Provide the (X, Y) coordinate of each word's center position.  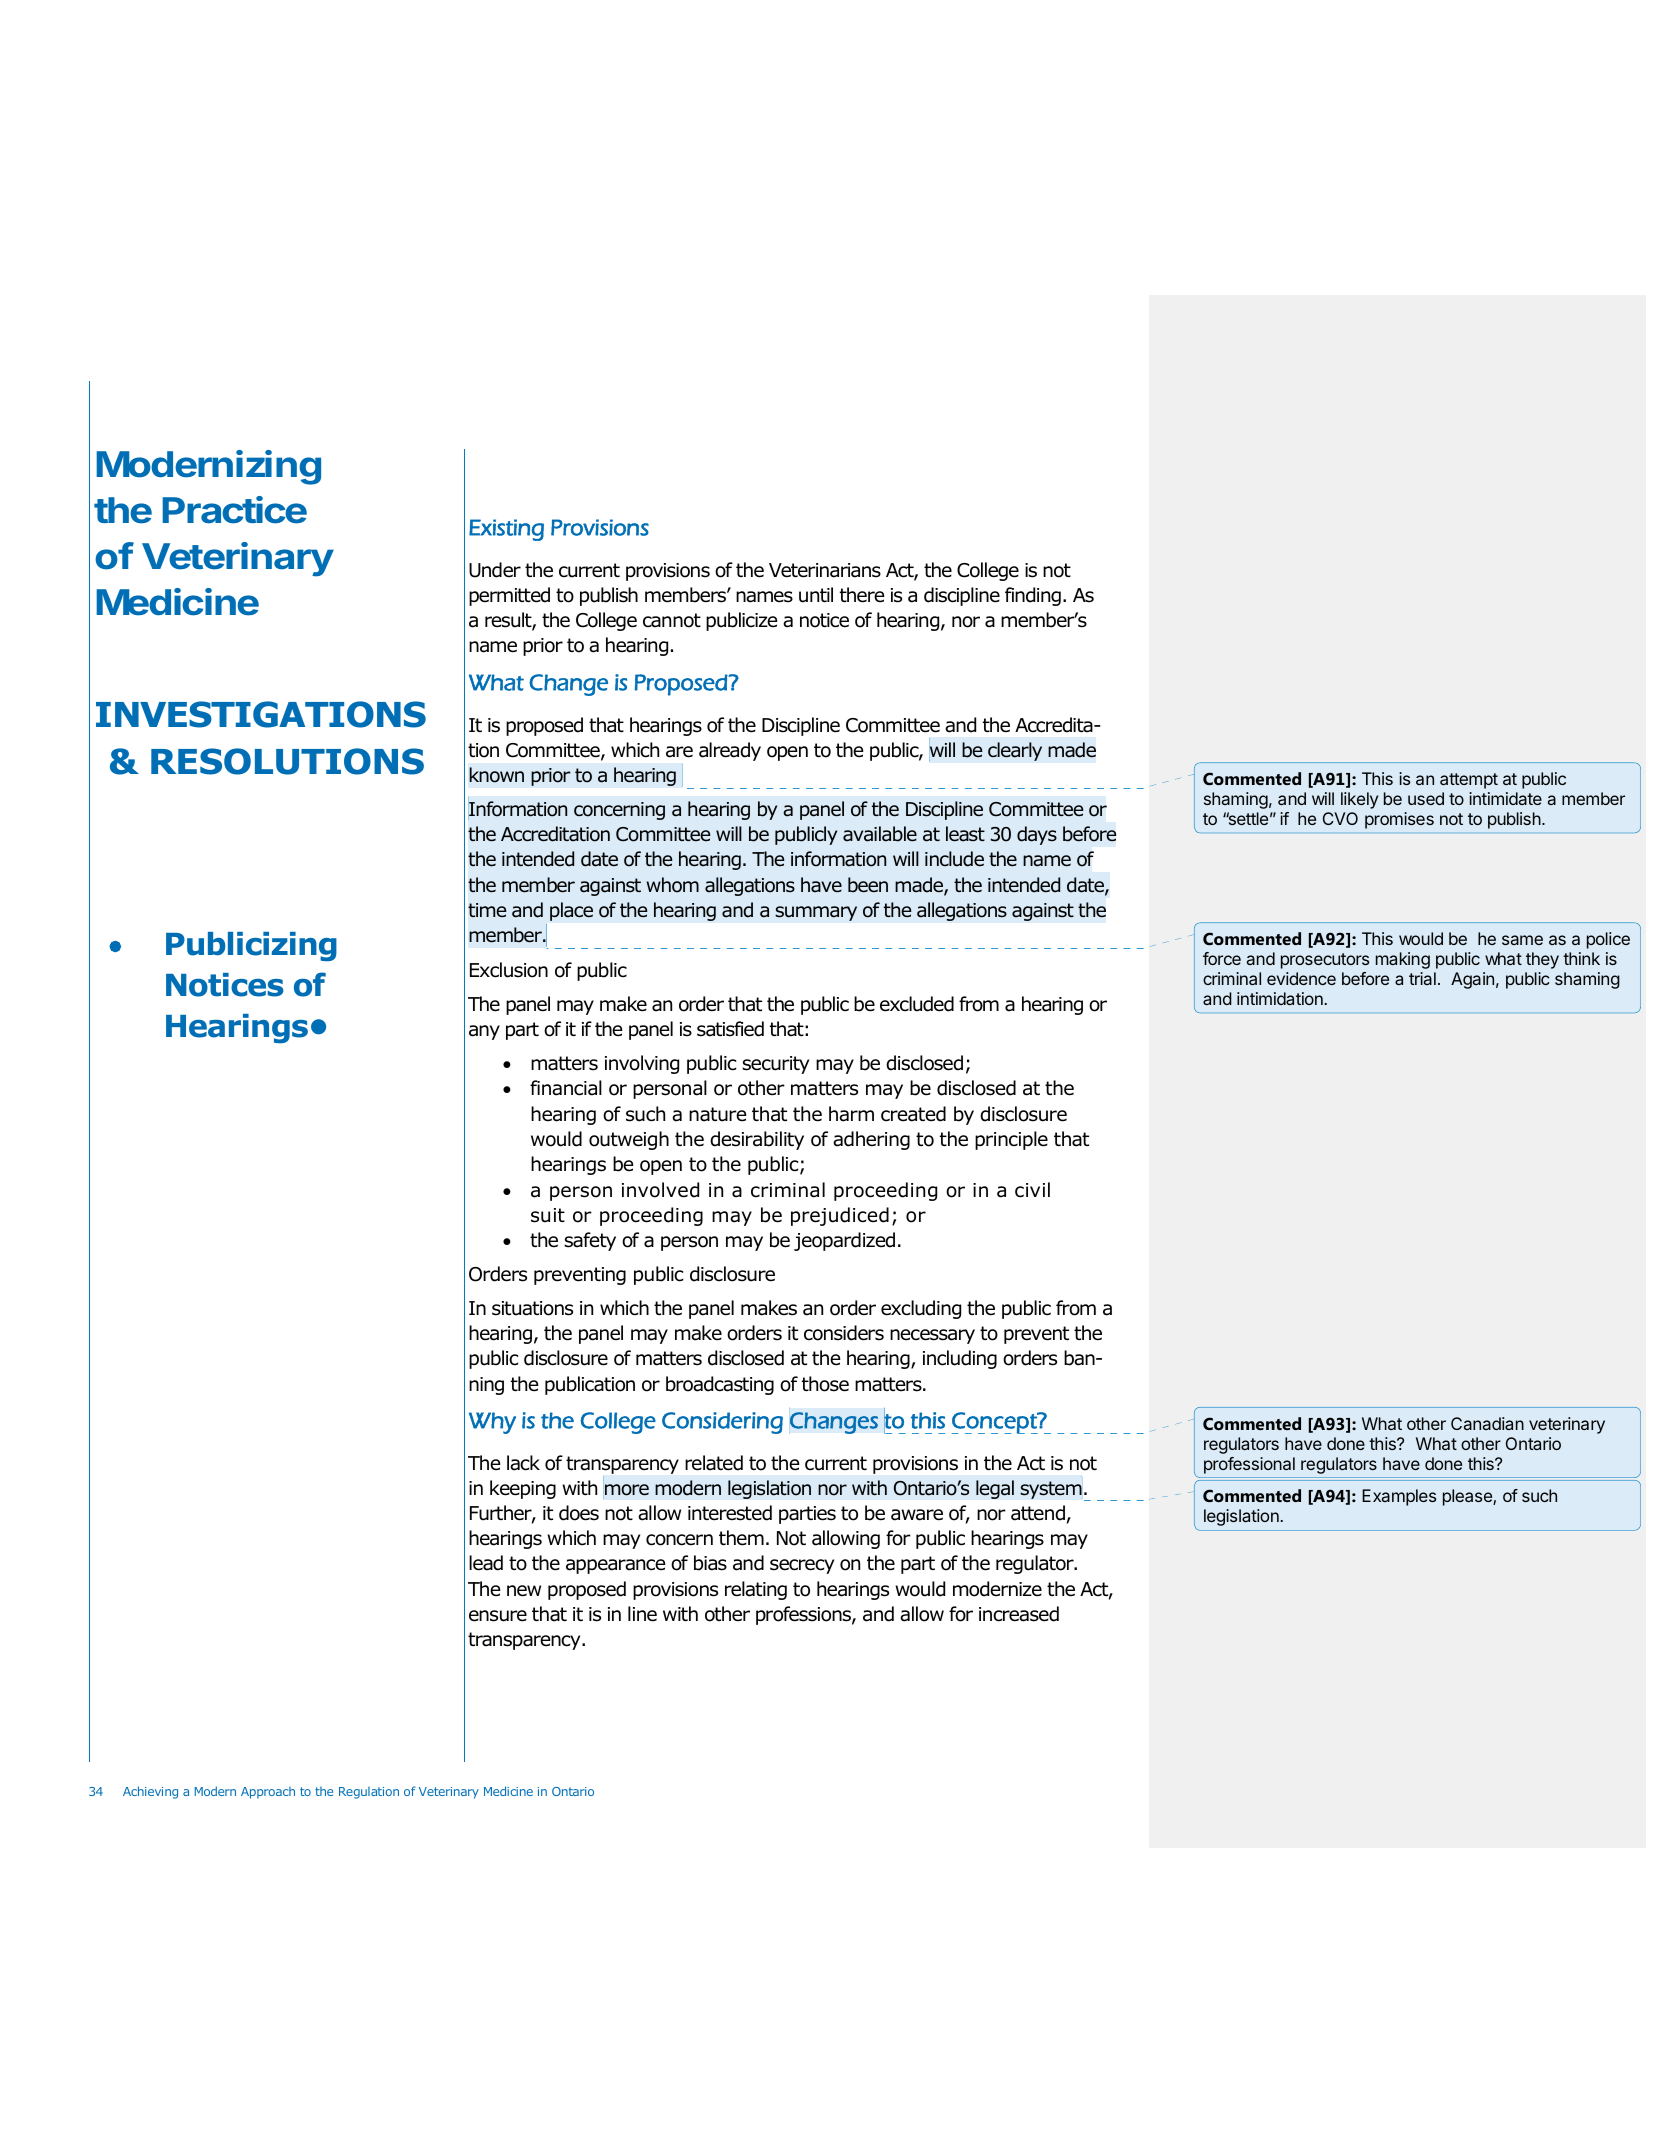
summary (816, 913)
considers (844, 1333)
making (1403, 960)
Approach (268, 1793)
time (487, 910)
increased (1019, 1614)
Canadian (1487, 1423)
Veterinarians (825, 570)
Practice (234, 510)
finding (1033, 596)
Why (492, 1423)
